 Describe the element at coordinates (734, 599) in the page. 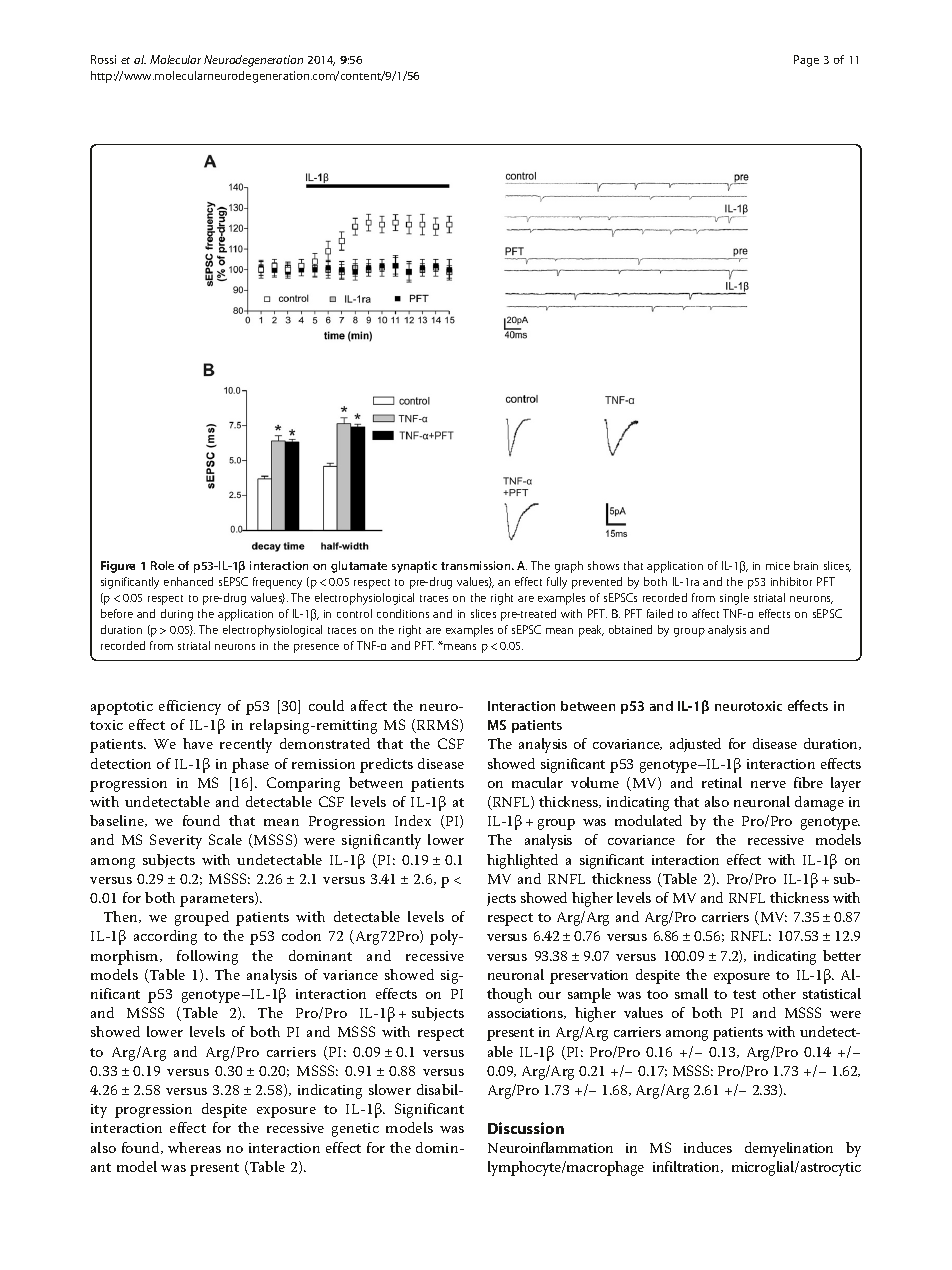

I see `single` at that location.
